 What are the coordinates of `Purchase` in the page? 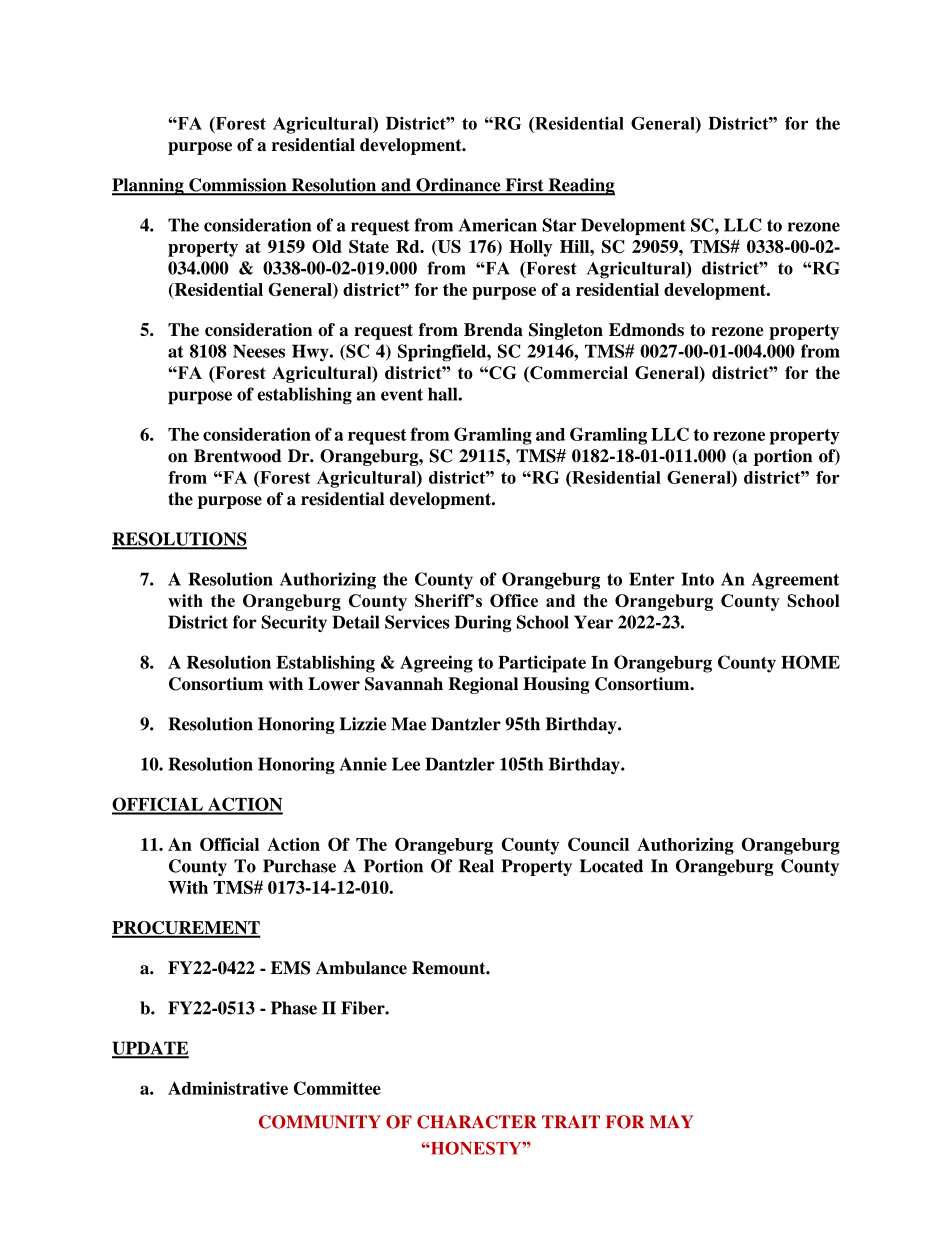 It's located at (299, 866).
